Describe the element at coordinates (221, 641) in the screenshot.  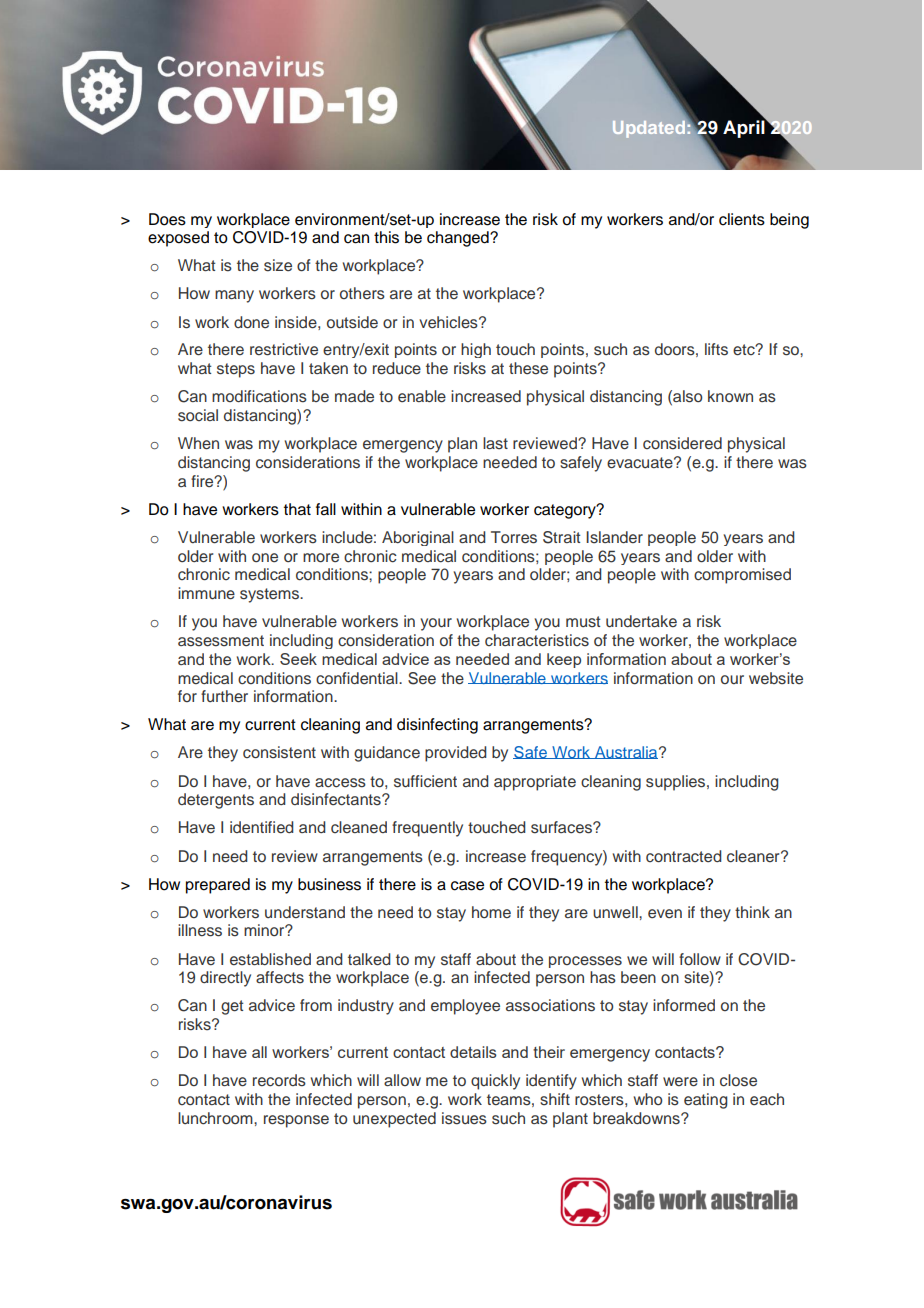
I see `assessment` at that location.
